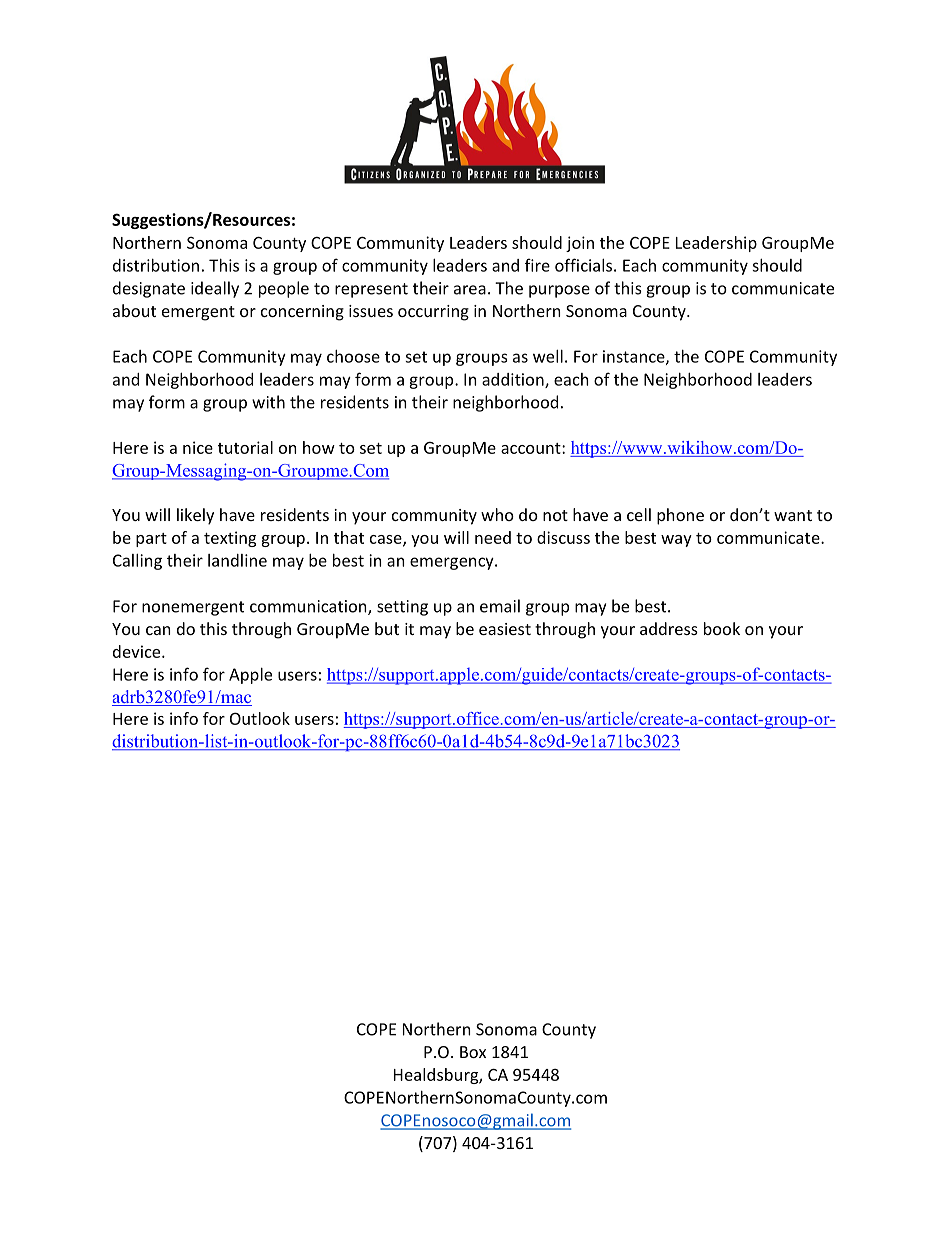 The height and width of the image is (1233, 952). I want to click on area, so click(470, 290).
